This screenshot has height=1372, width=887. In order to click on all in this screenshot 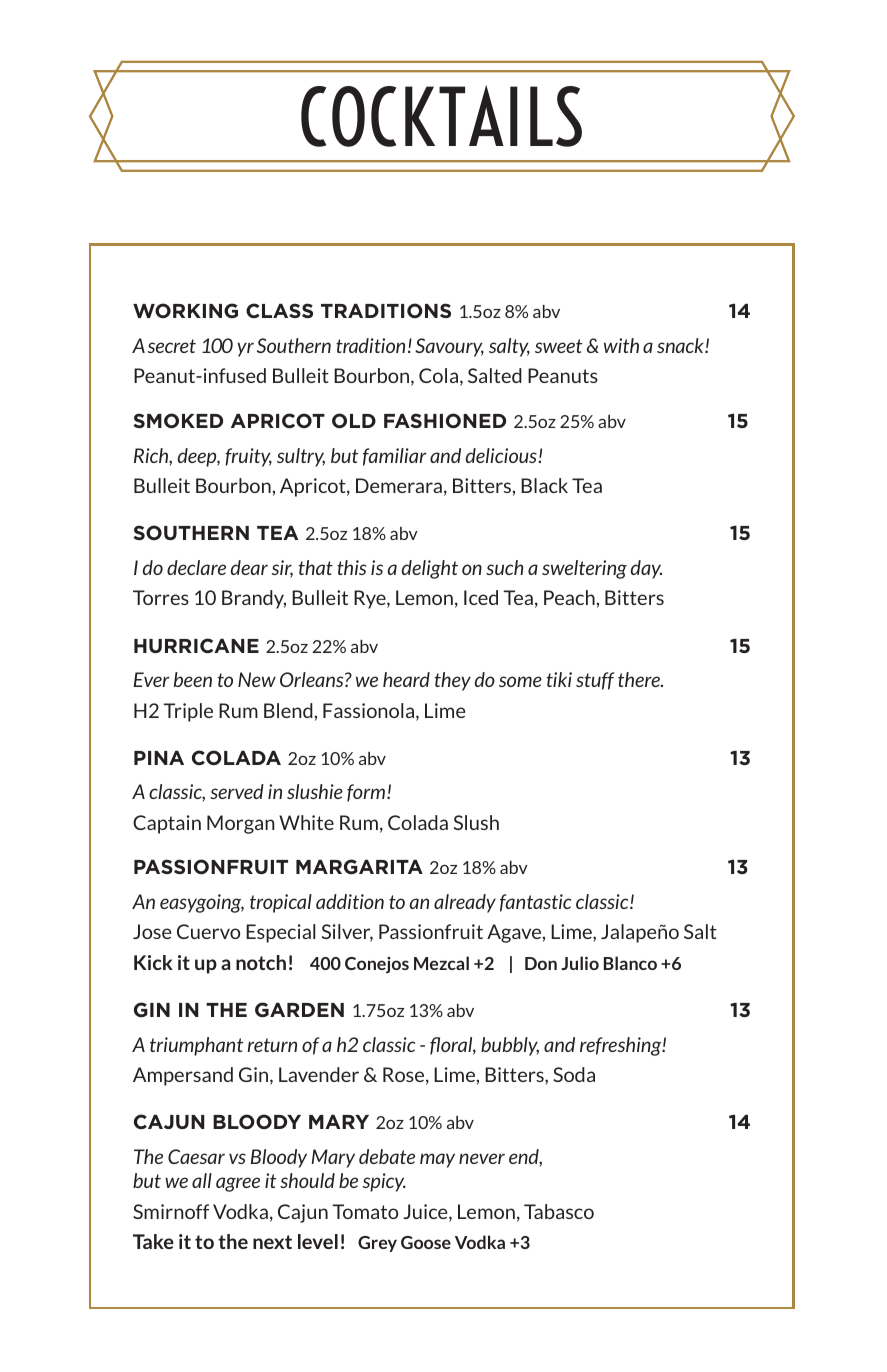, I will do `click(202, 1180)`.
